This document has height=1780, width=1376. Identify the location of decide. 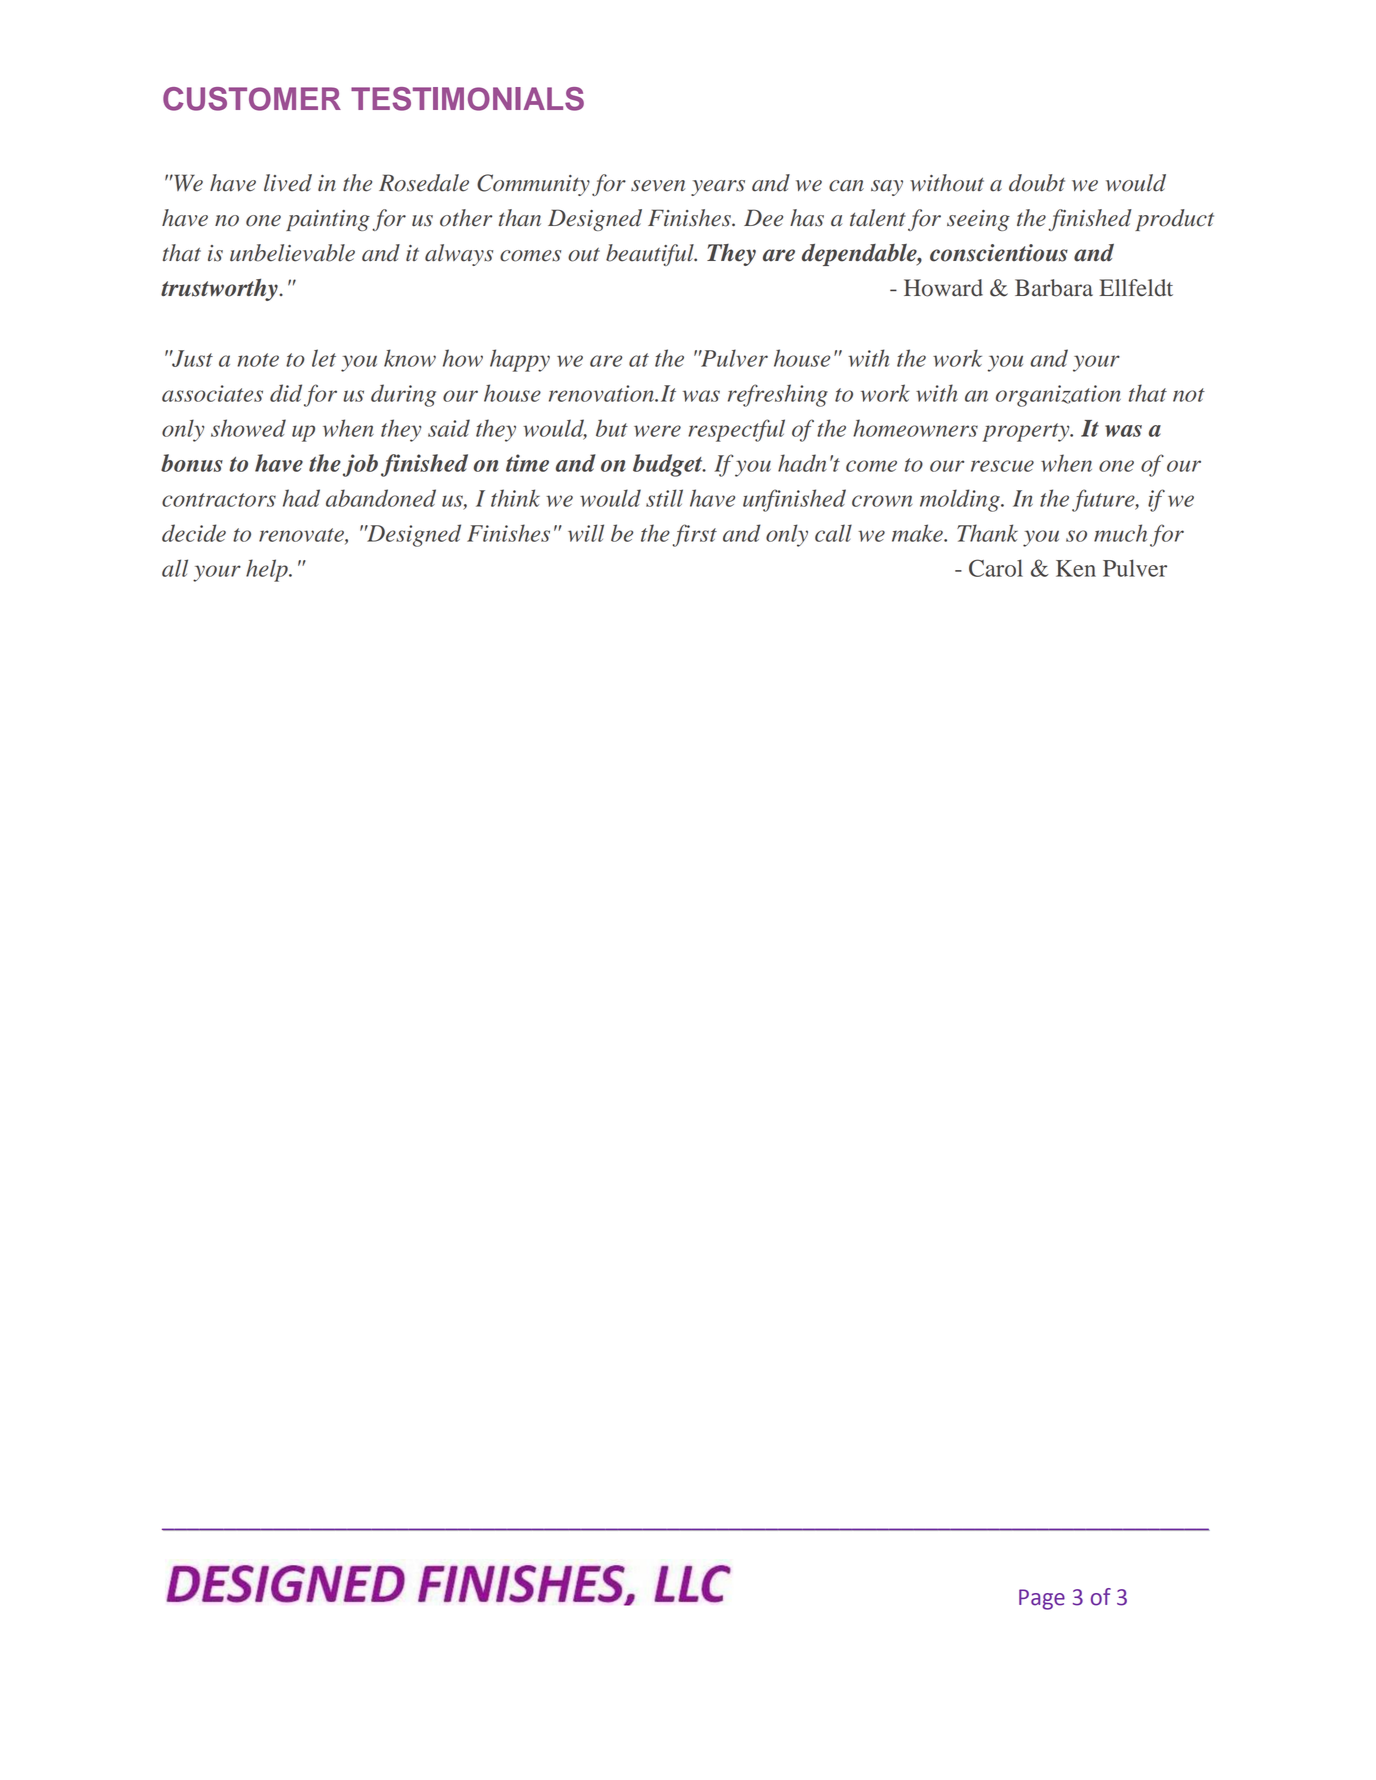
(194, 533).
